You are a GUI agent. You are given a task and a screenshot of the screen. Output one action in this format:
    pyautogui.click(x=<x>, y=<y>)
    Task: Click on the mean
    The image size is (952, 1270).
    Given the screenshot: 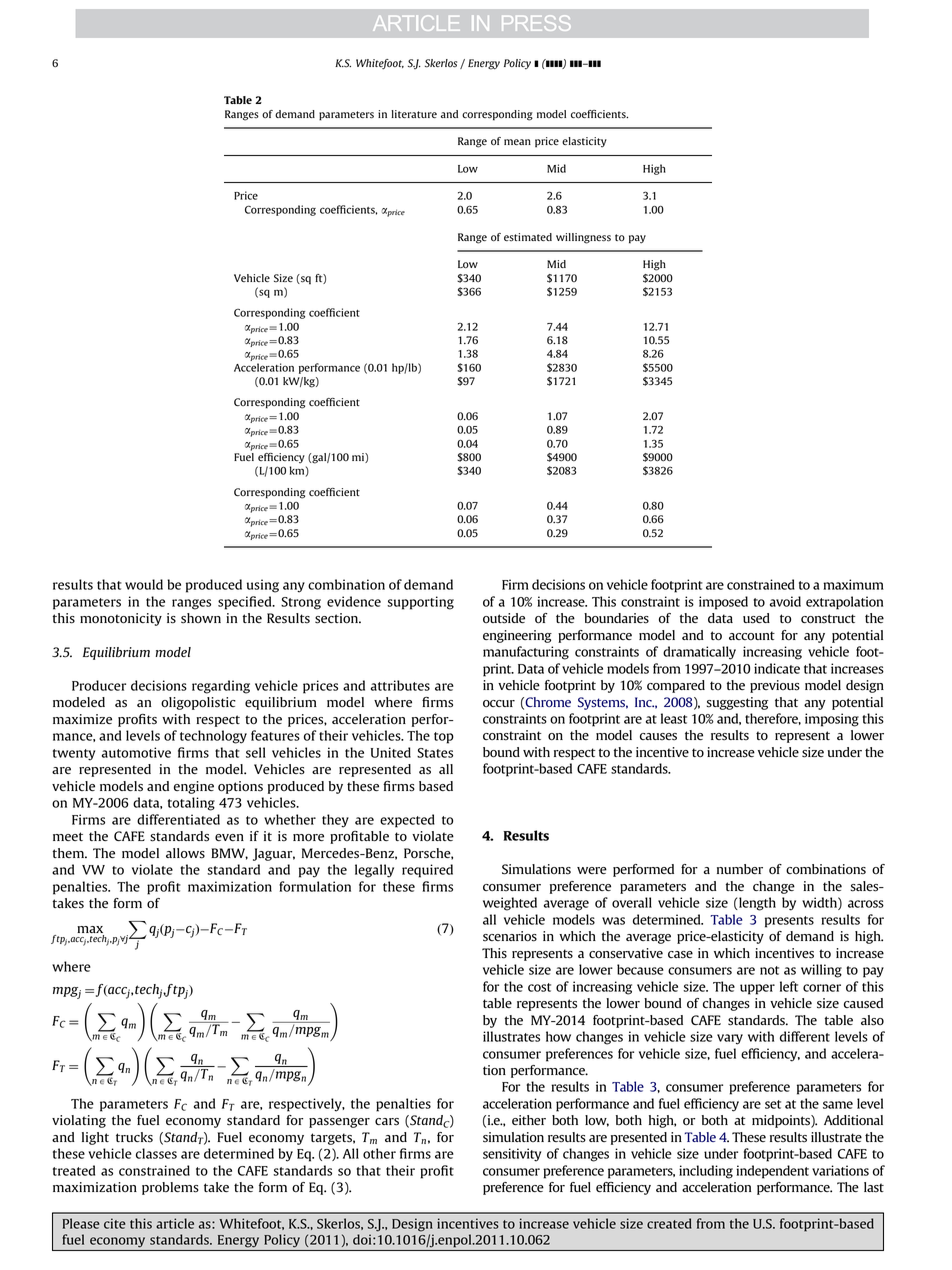 What is the action you would take?
    pyautogui.click(x=517, y=142)
